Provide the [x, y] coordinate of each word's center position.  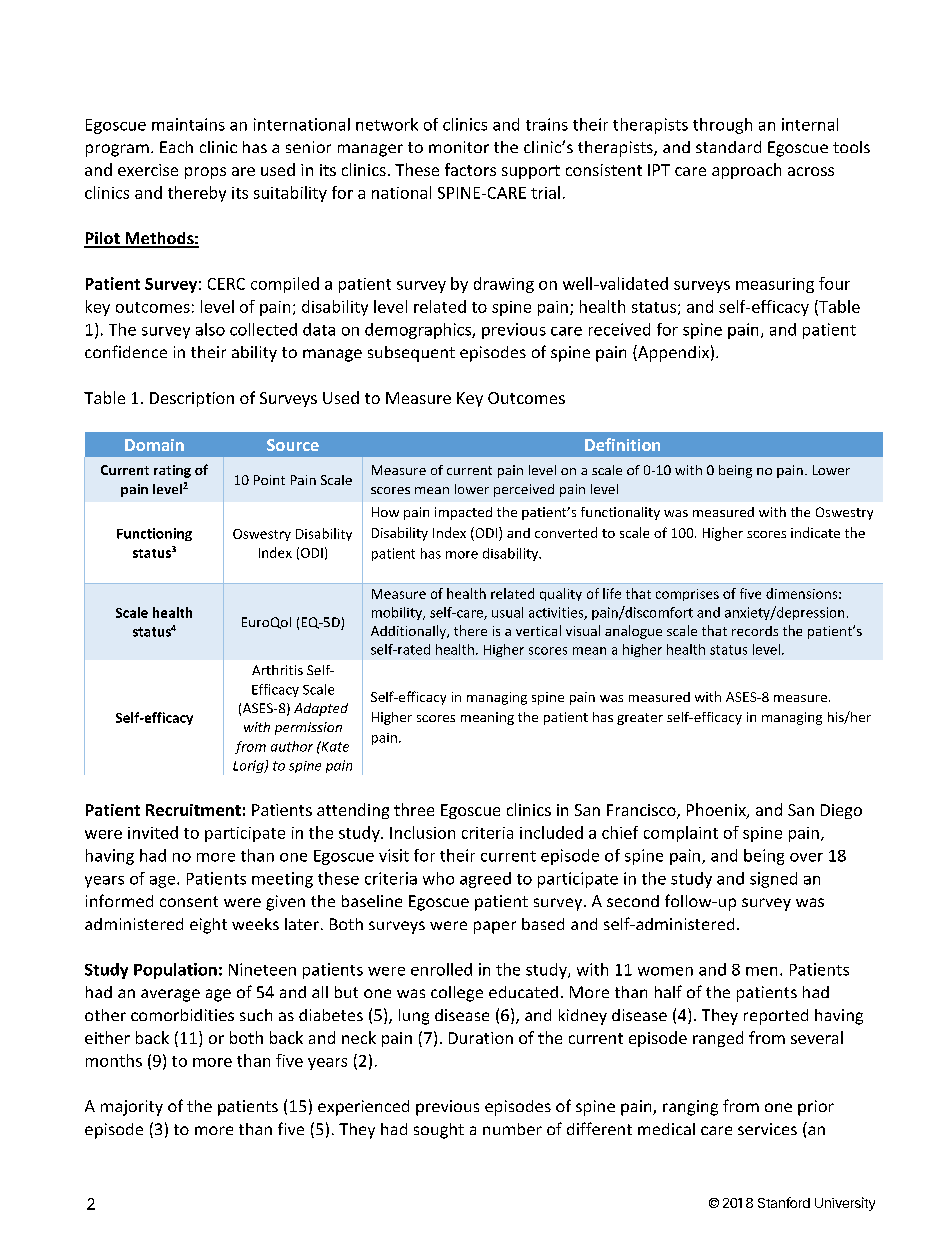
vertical [538, 630]
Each [176, 147]
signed [773, 880]
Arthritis [277, 670]
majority [132, 1108]
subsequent [411, 354]
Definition [622, 444]
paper [495, 927]
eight [208, 926]
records [755, 631]
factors [470, 169]
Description [192, 399]
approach [746, 171]
